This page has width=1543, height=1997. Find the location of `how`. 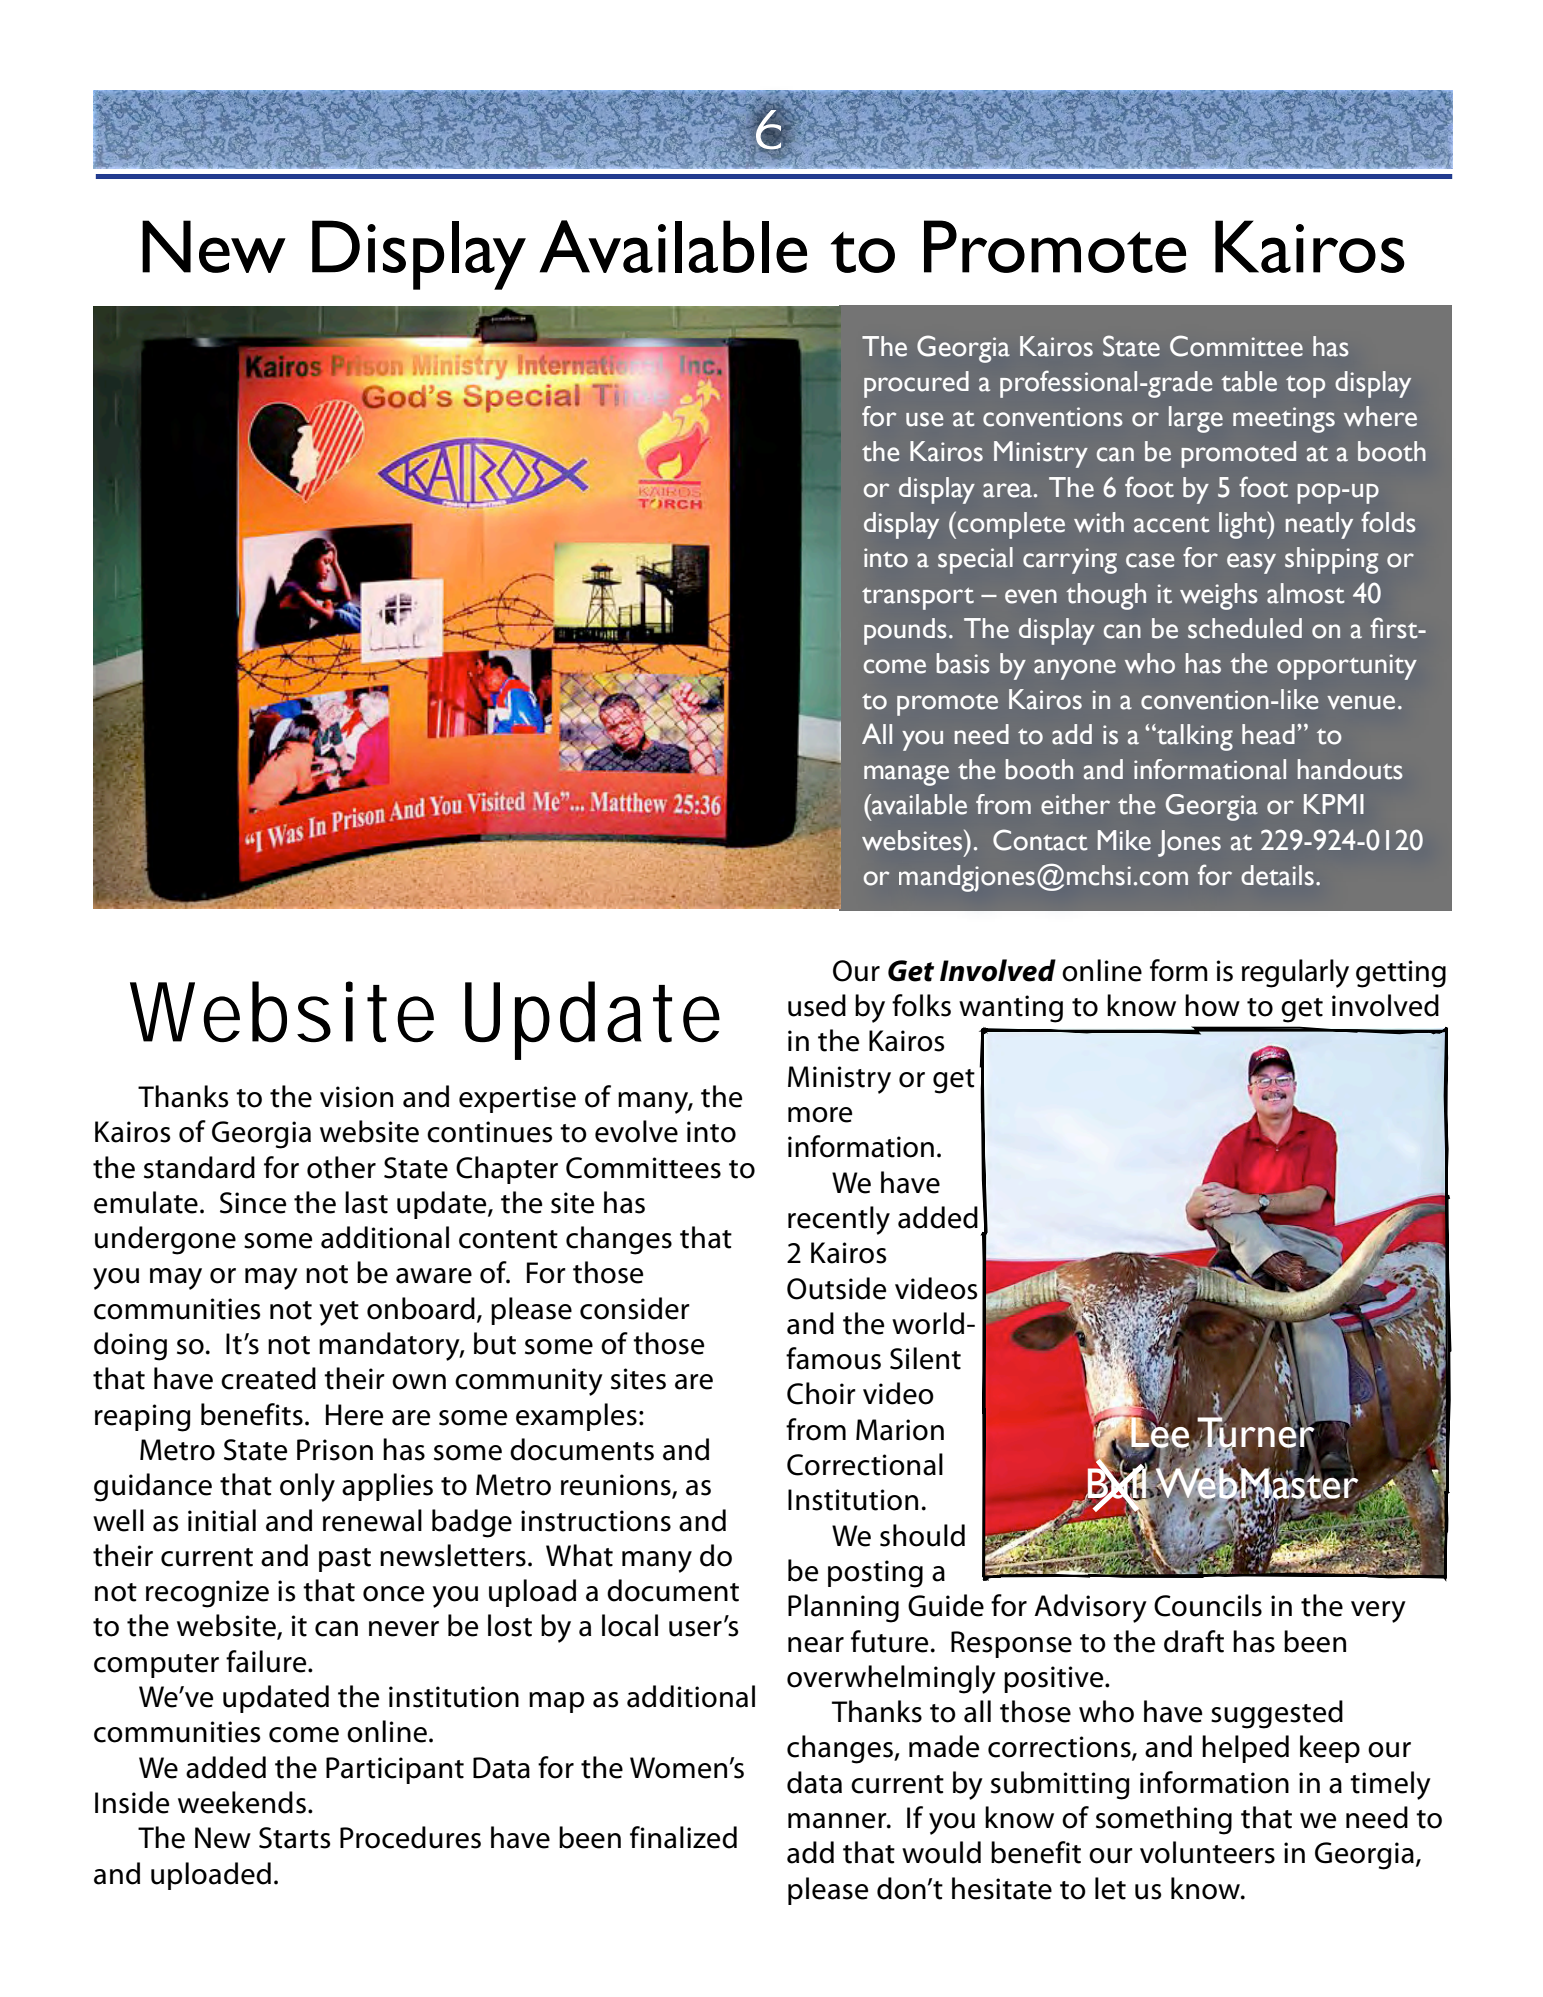

how is located at coordinates (1212, 1005).
